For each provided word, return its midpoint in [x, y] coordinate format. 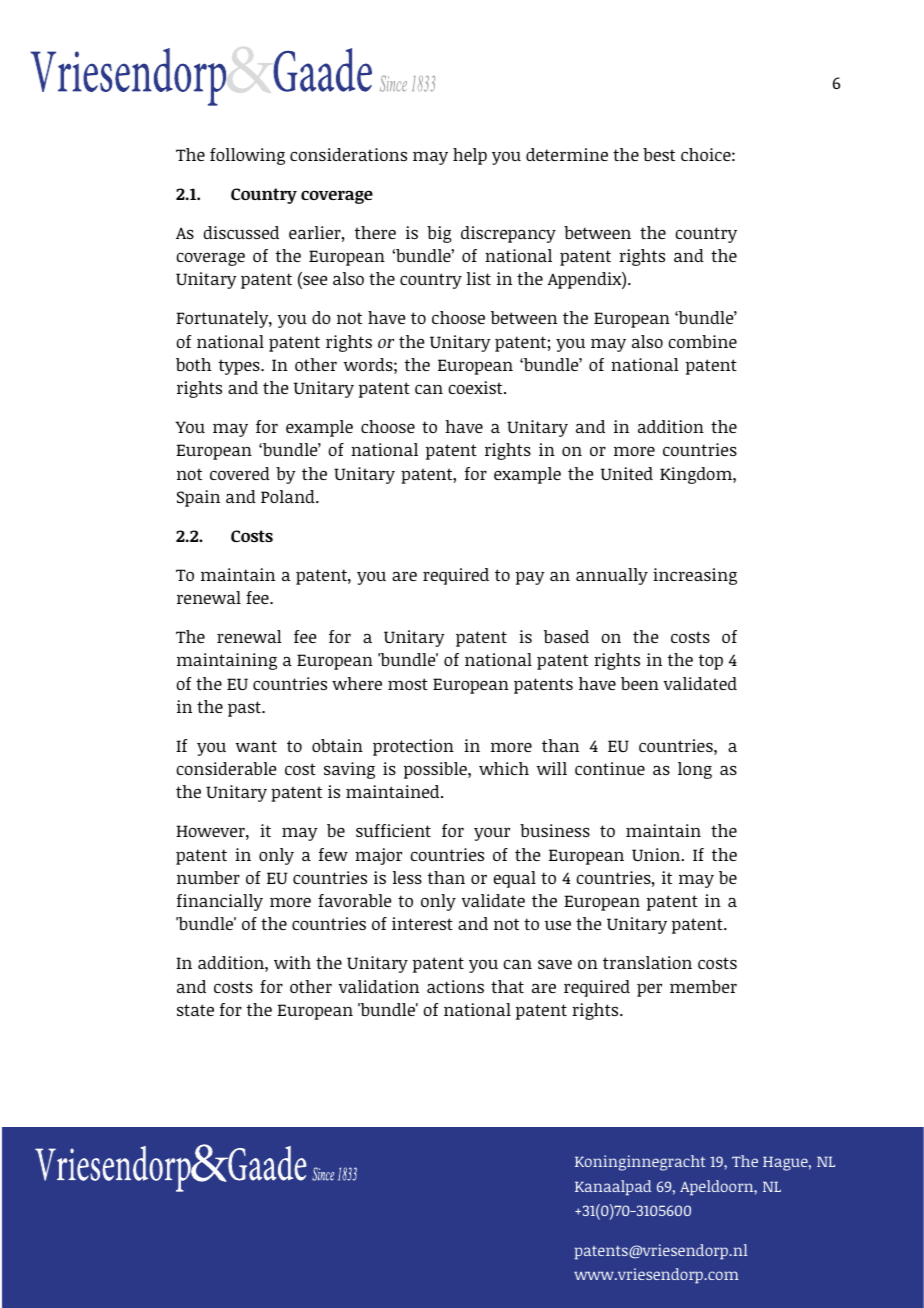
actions [455, 986]
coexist [476, 387]
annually [612, 576]
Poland [289, 496]
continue [610, 768]
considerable [226, 768]
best [659, 154]
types [240, 367]
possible [436, 770]
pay [530, 578]
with [292, 962]
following [247, 156]
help [470, 156]
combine [702, 341]
